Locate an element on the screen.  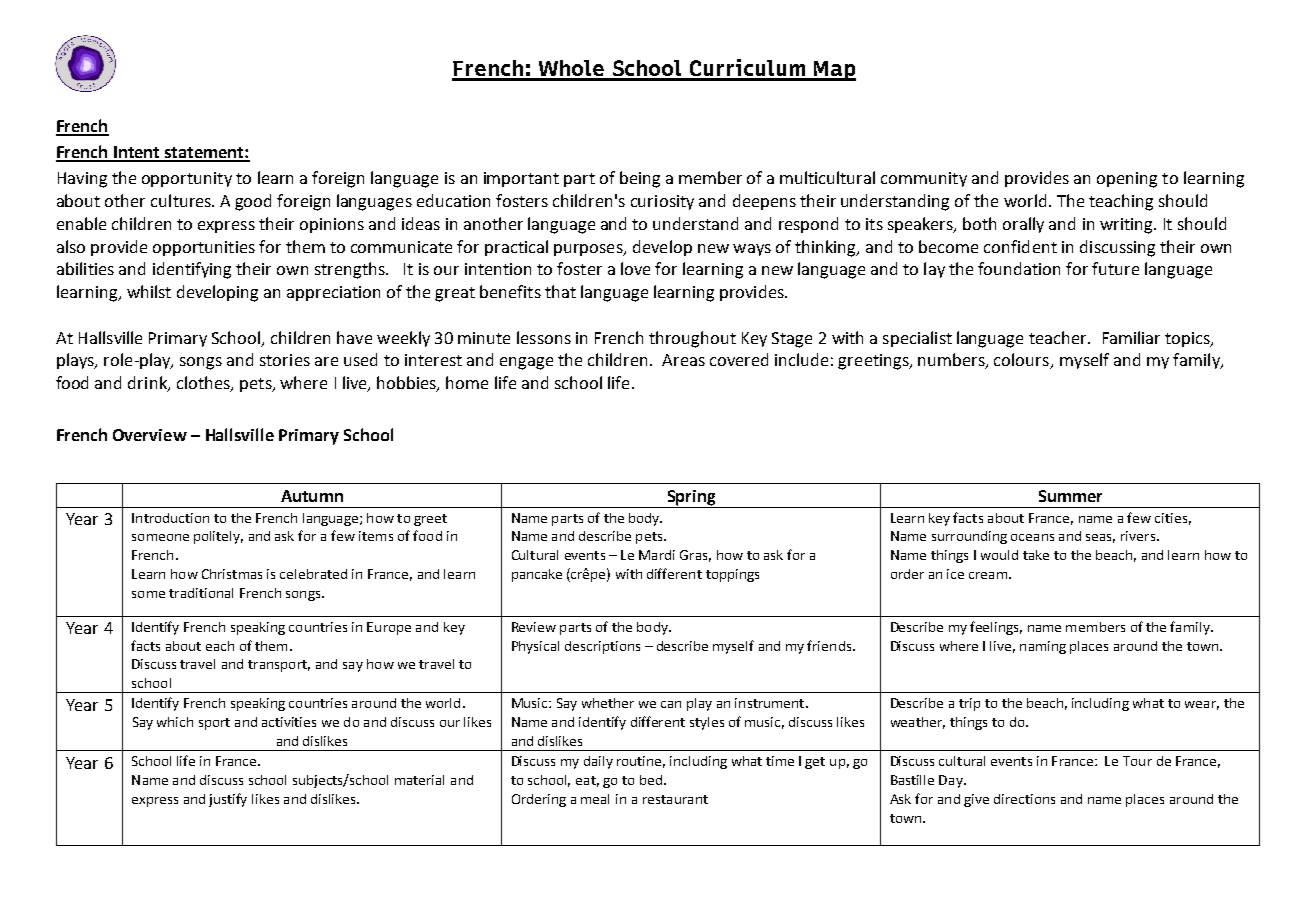
opportunity is located at coordinates (187, 179).
